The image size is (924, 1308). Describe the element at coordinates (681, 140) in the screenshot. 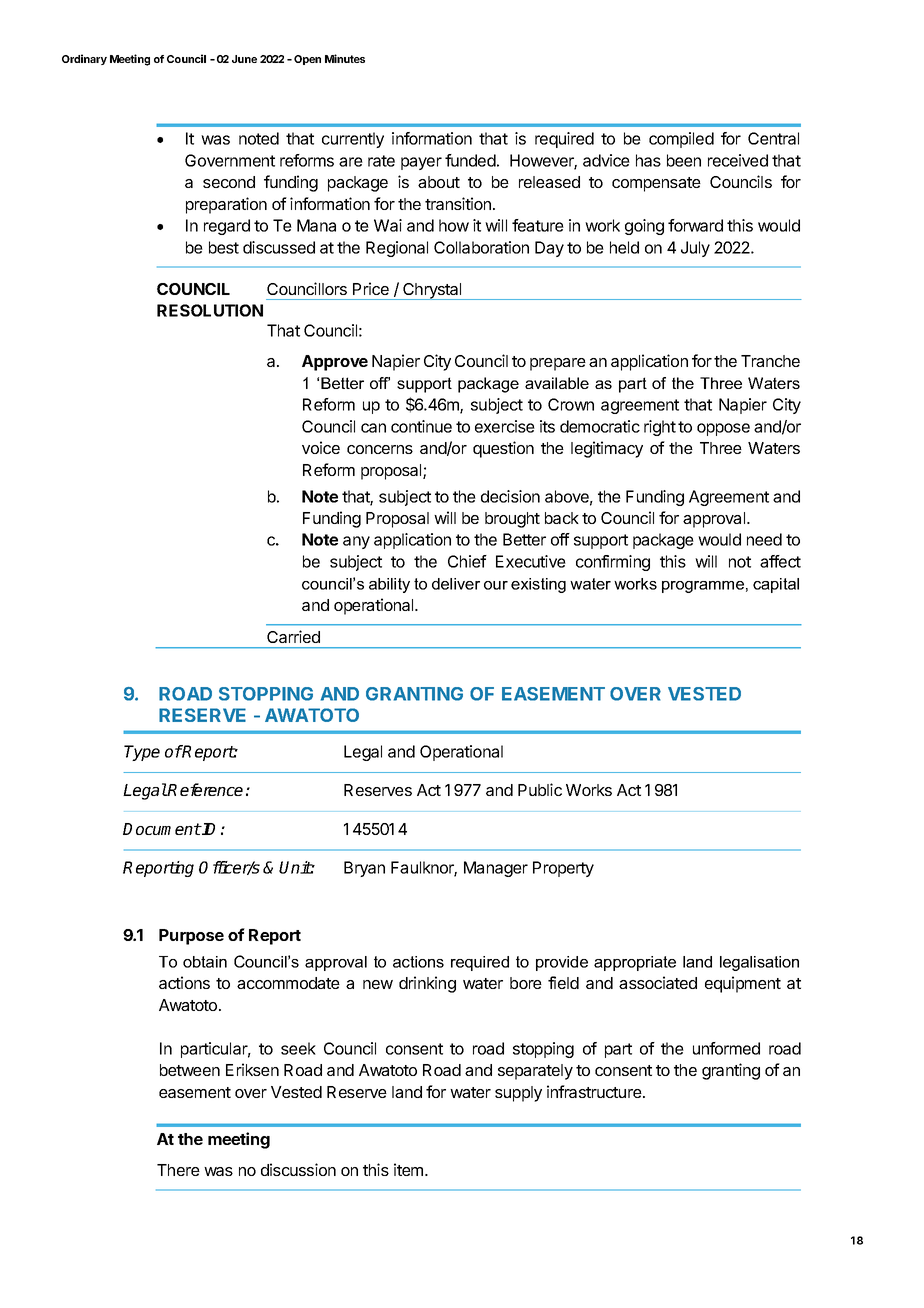

I see `compiled` at that location.
